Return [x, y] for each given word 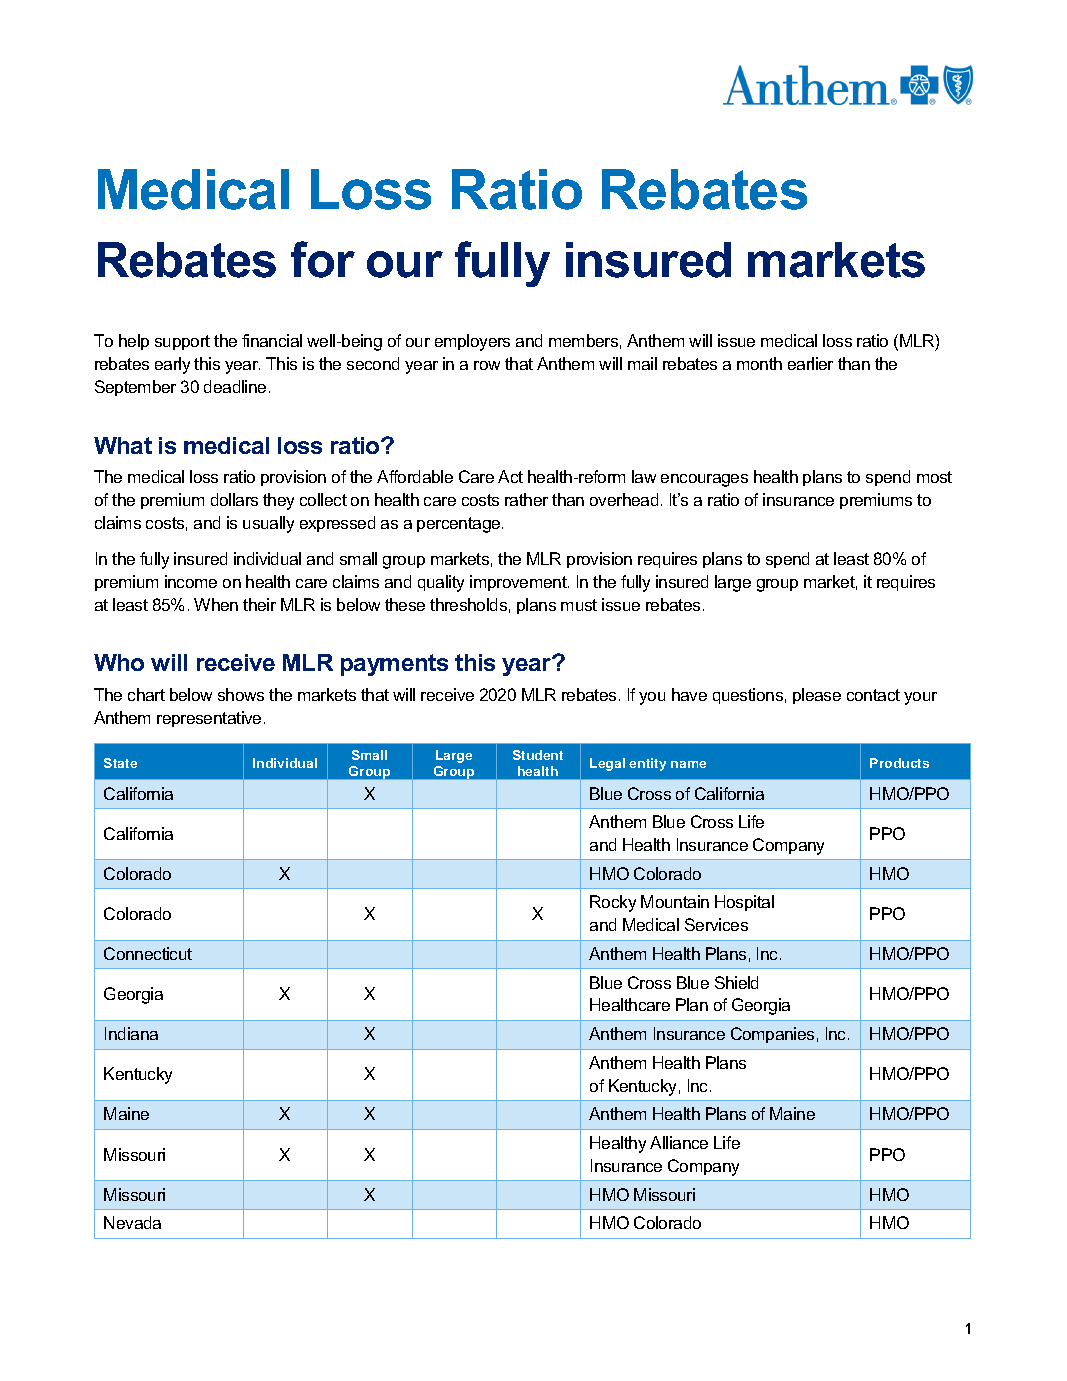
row [487, 365]
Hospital [744, 903]
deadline [235, 386]
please [817, 696]
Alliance [679, 1142]
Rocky [613, 903]
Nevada [132, 1222]
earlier [810, 363]
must [579, 605]
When [216, 604]
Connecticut [148, 953]
